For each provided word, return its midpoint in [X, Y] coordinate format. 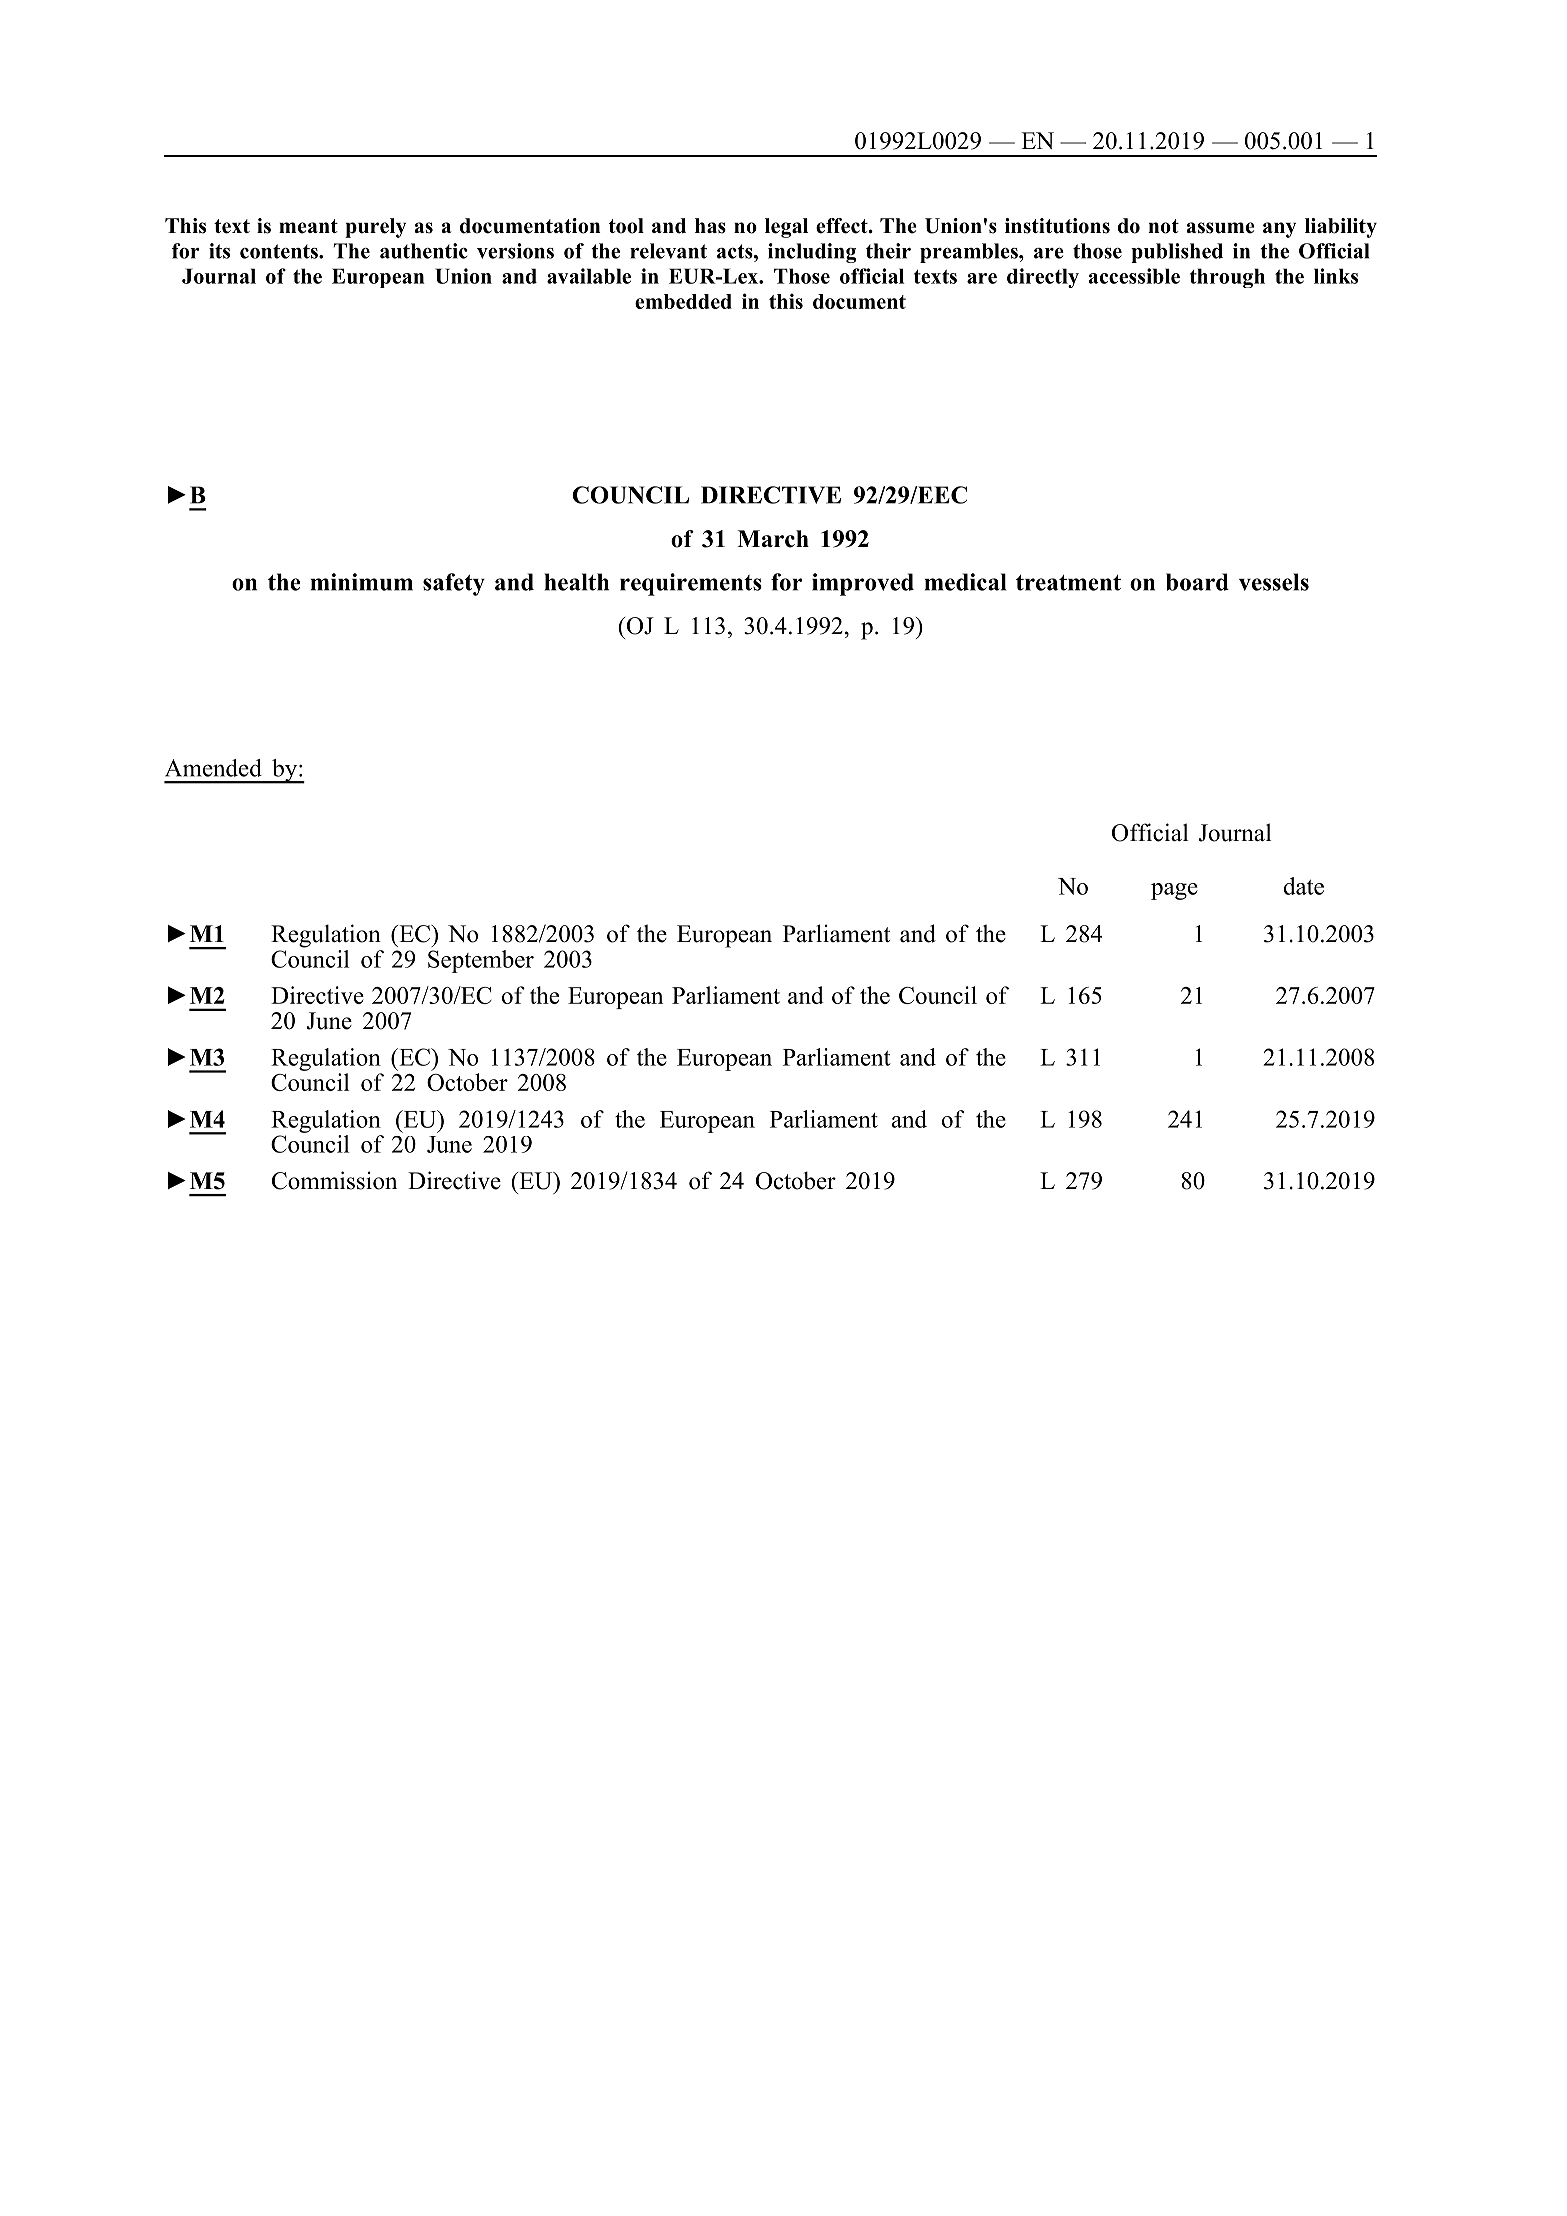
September [481, 961]
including [812, 253]
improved [863, 584]
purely [375, 228]
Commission [334, 1180]
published [1177, 253]
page [1174, 891]
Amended [213, 768]
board [1197, 582]
